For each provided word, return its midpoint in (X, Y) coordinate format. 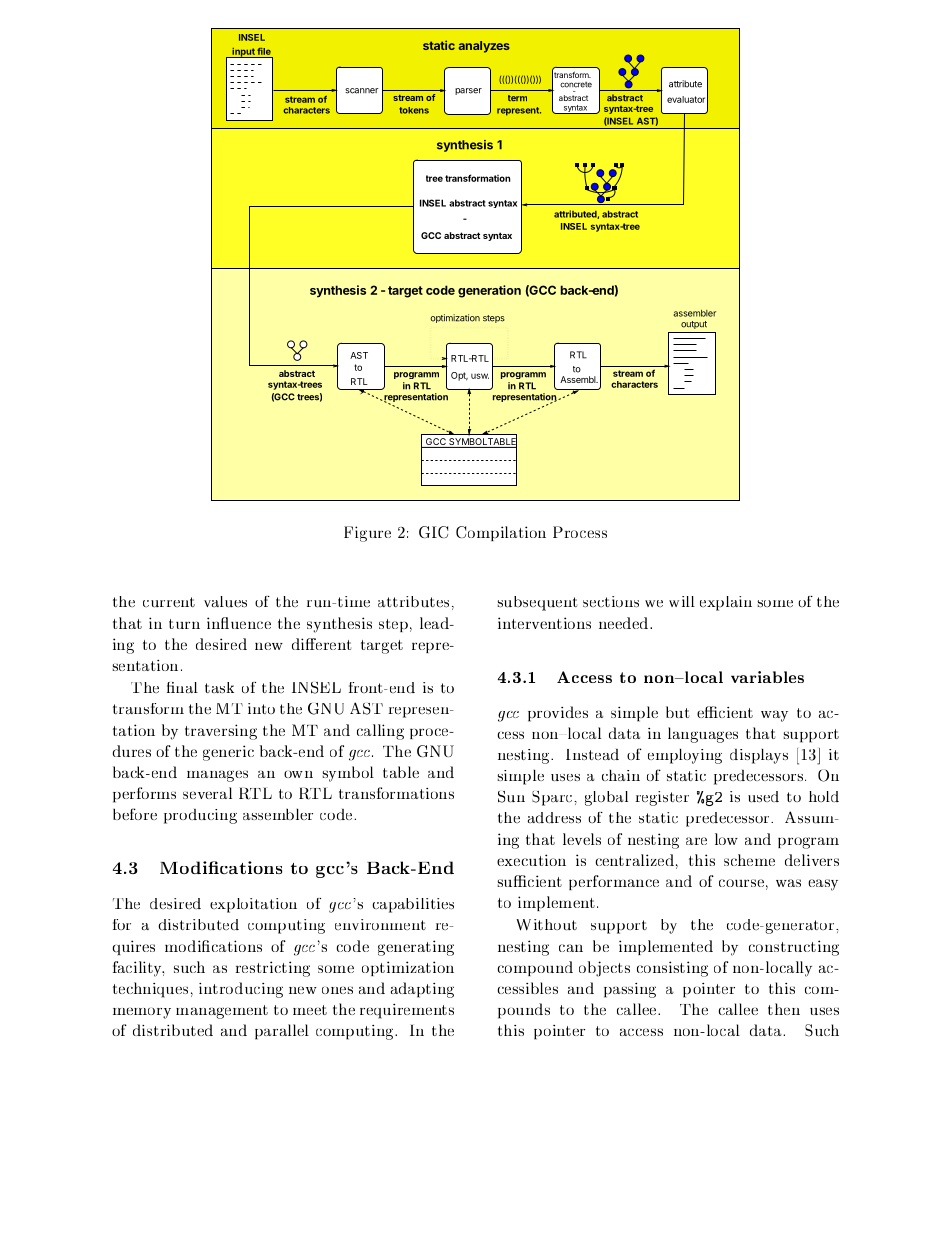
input (243, 52)
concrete (576, 85)
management (222, 1012)
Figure (367, 534)
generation (489, 291)
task (219, 688)
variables (767, 677)
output (694, 325)
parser (468, 91)
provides (558, 714)
